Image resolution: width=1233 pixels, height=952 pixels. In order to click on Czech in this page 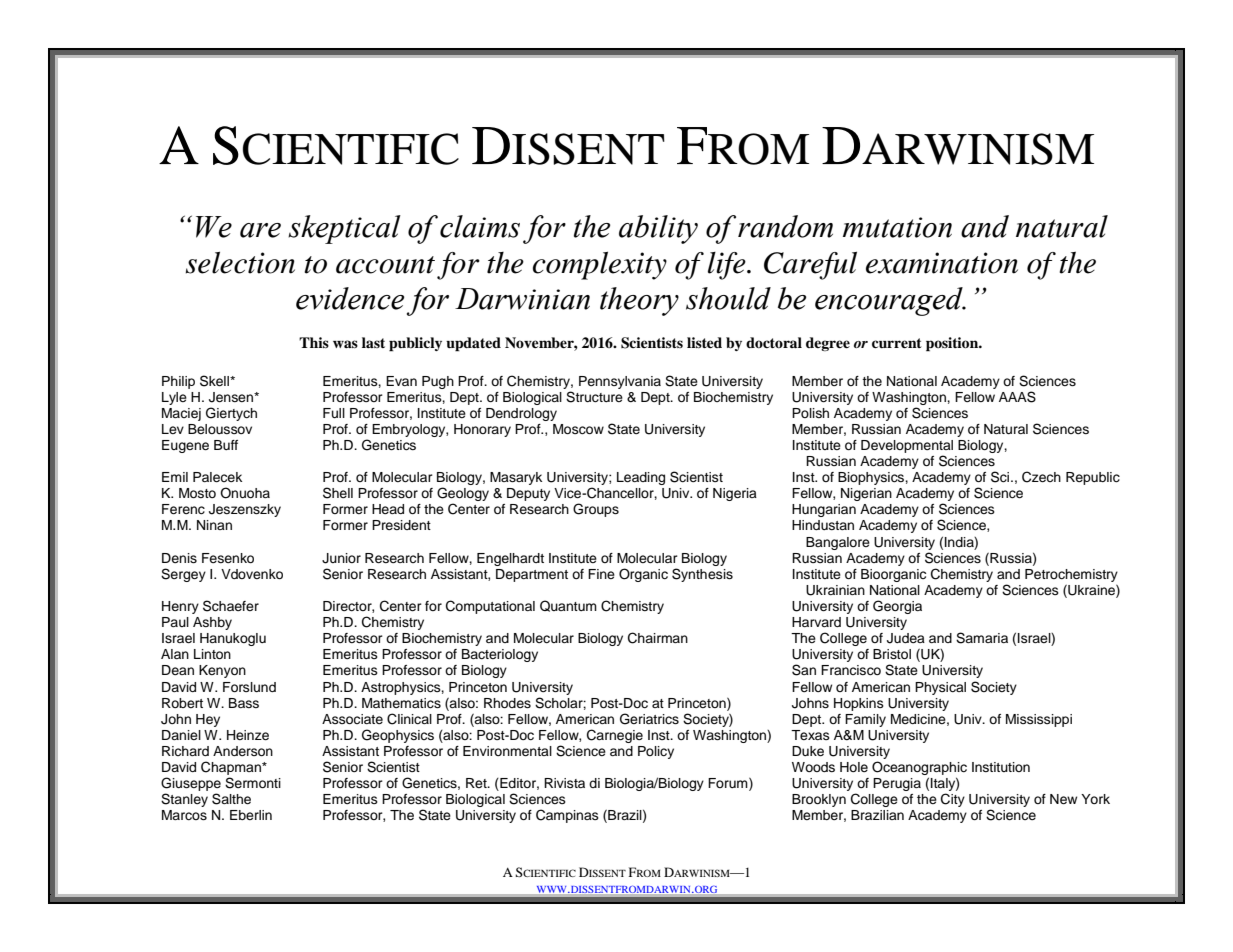, I will do `click(1041, 477)`.
